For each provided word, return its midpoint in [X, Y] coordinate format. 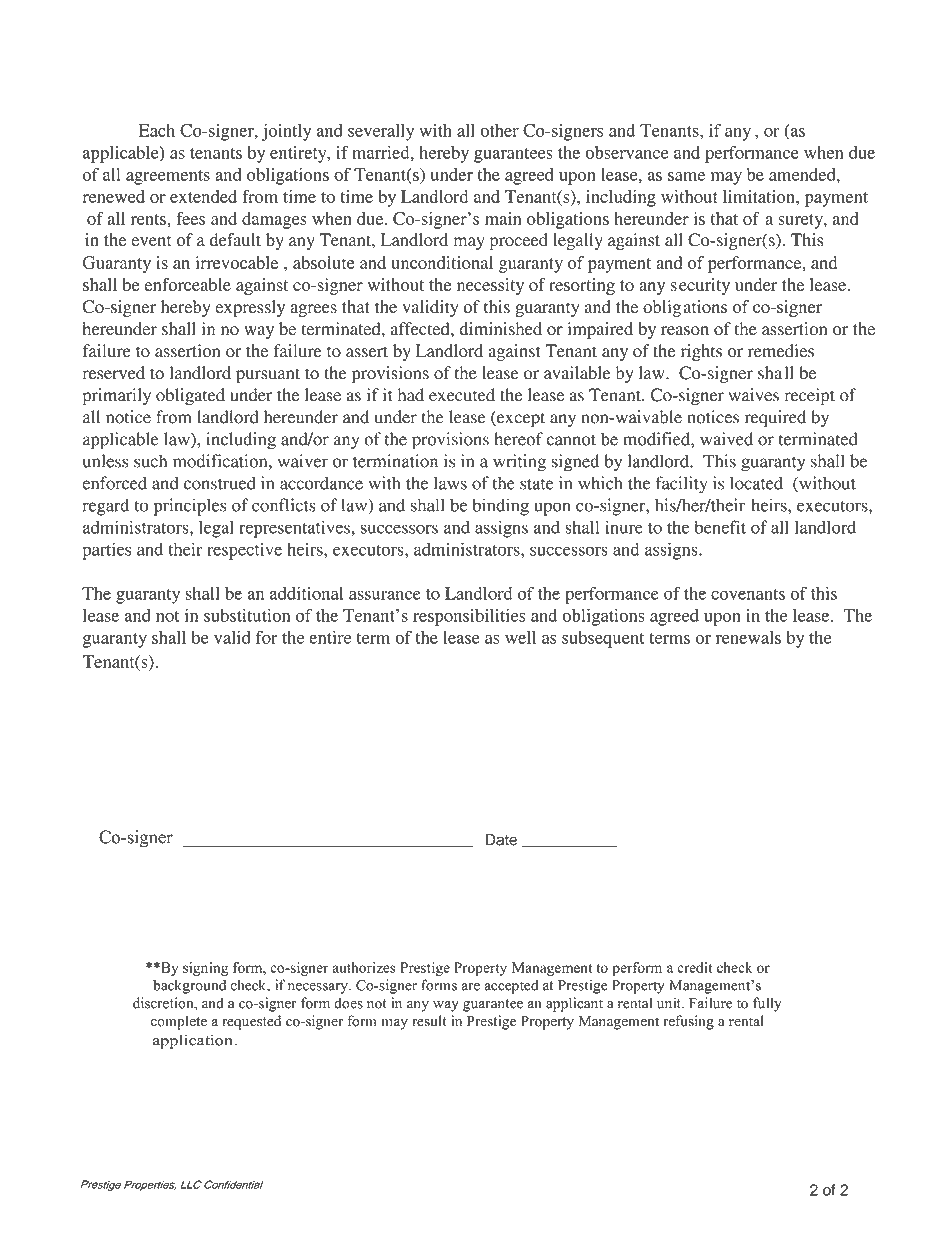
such [150, 461]
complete [179, 1022]
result [429, 1021]
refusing [688, 1022]
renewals [748, 637]
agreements [168, 177]
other [499, 130]
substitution [247, 615]
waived [726, 439]
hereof [519, 439]
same [686, 176]
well [520, 637]
